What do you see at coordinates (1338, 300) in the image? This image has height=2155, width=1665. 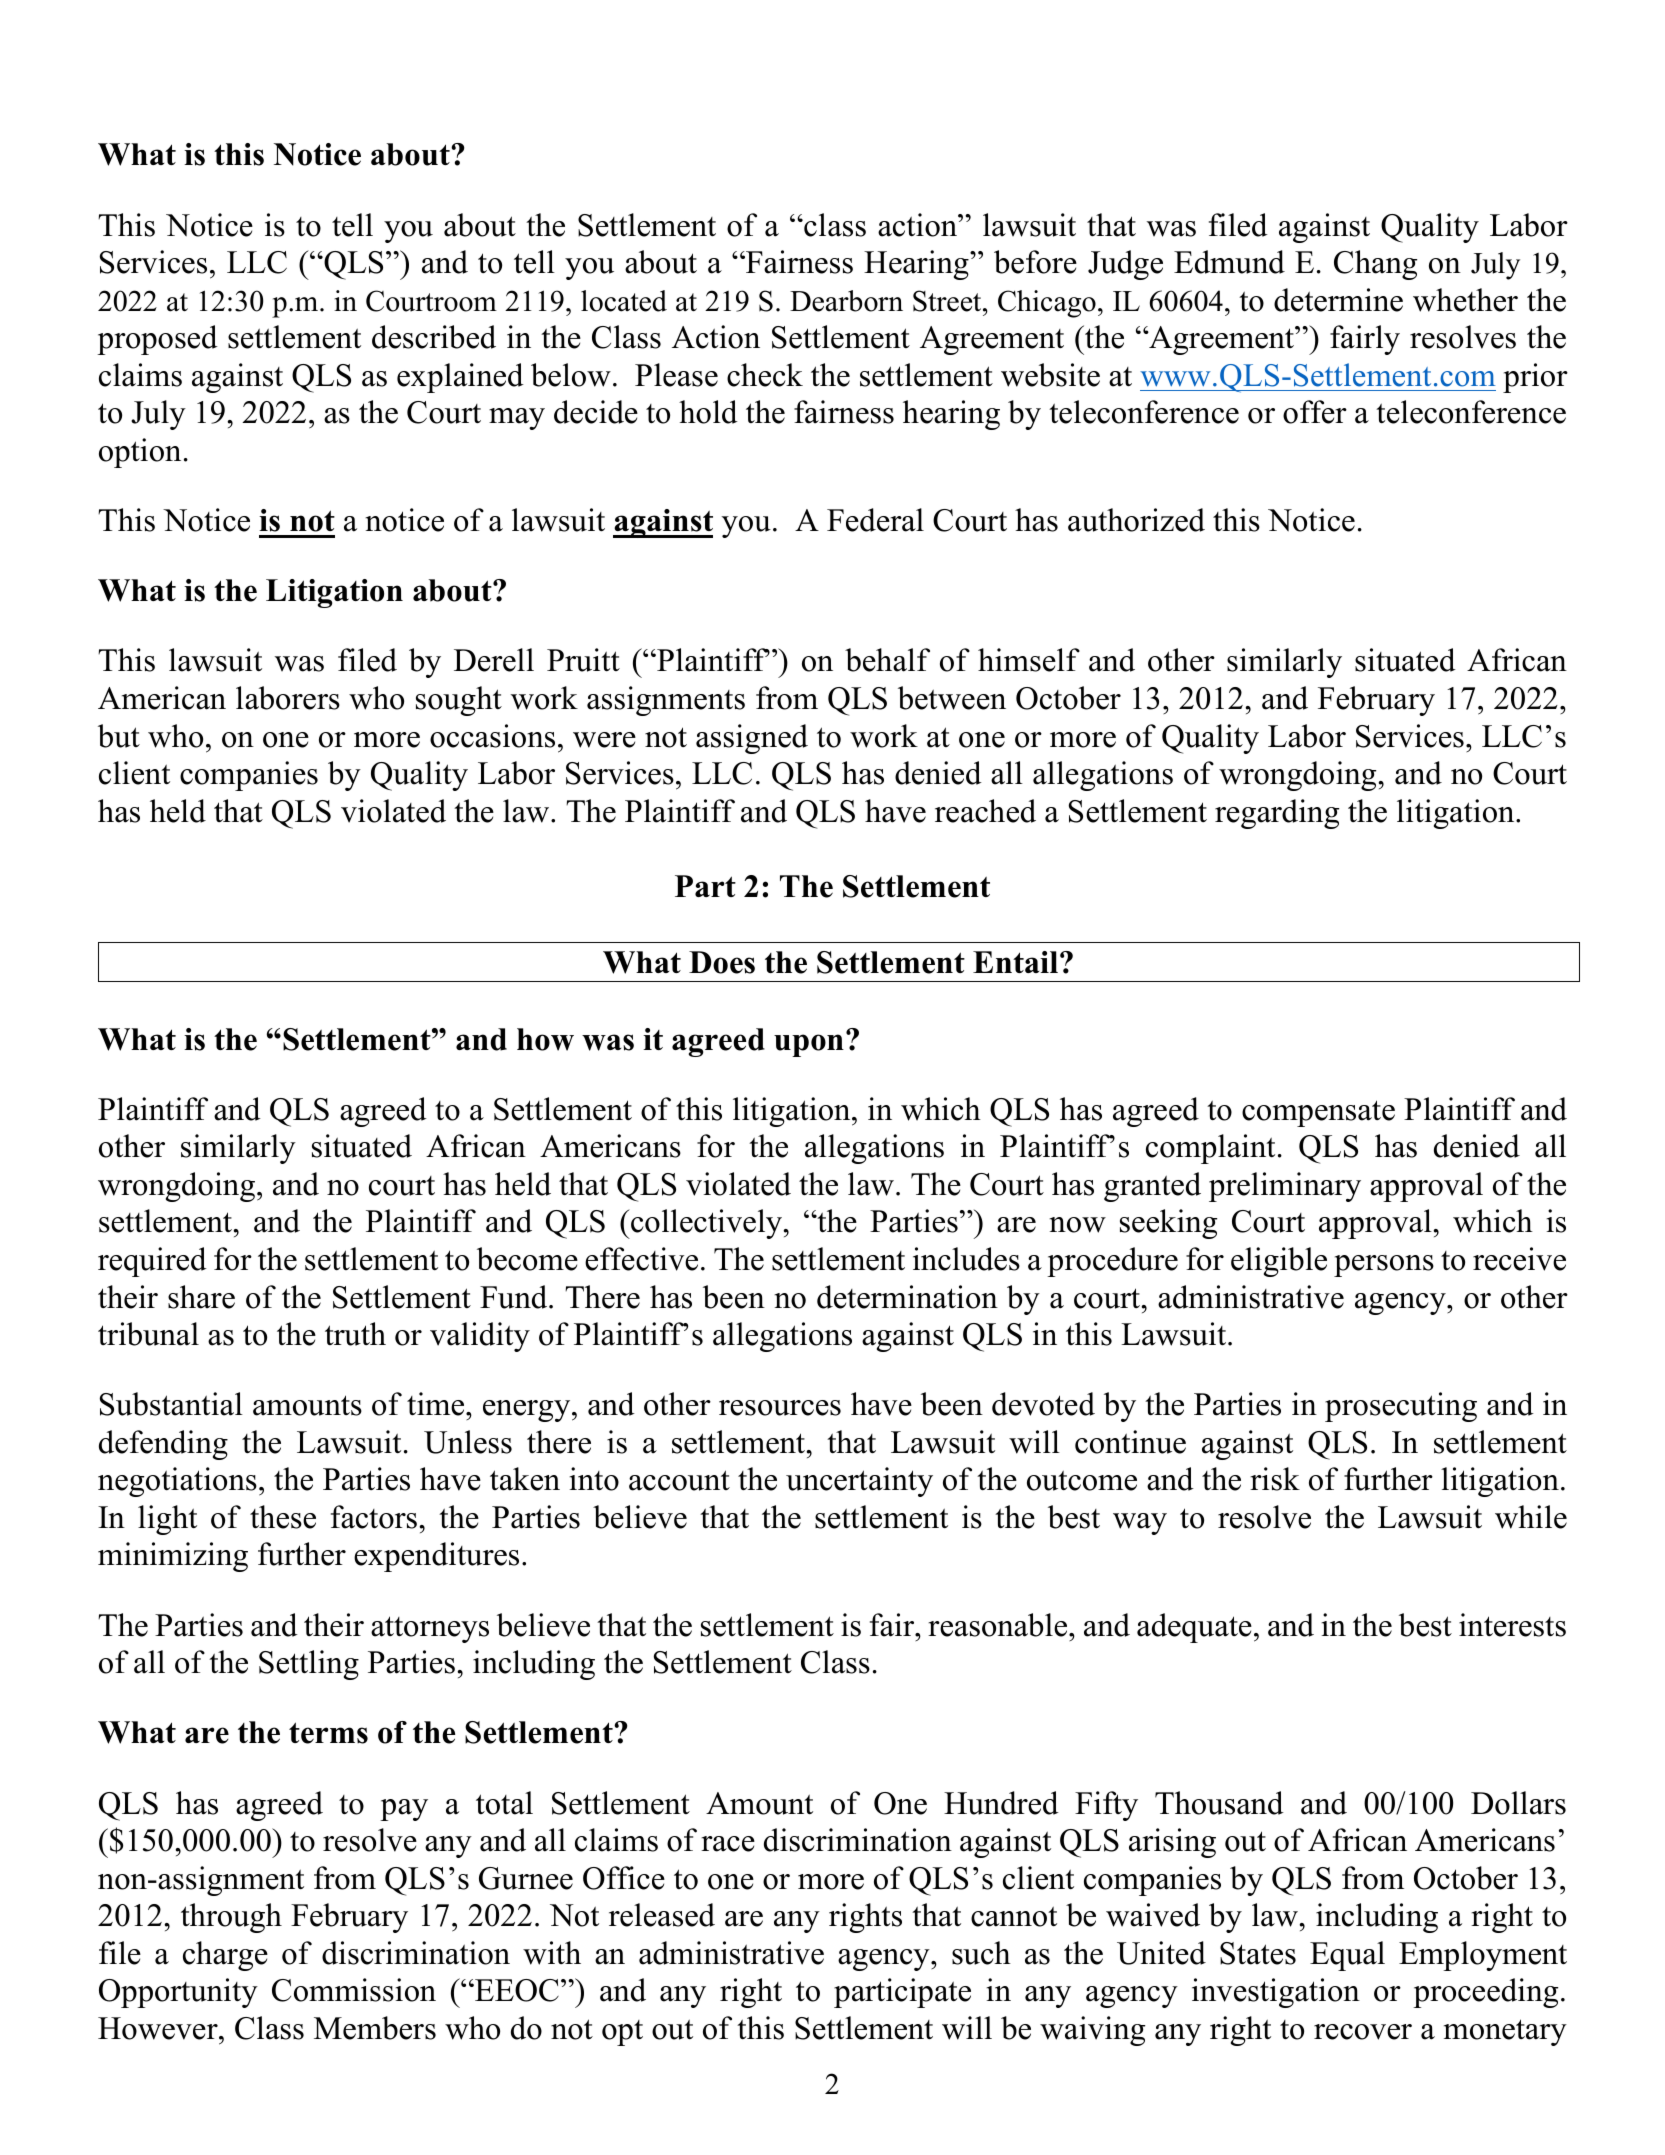 I see `determine` at bounding box center [1338, 300].
